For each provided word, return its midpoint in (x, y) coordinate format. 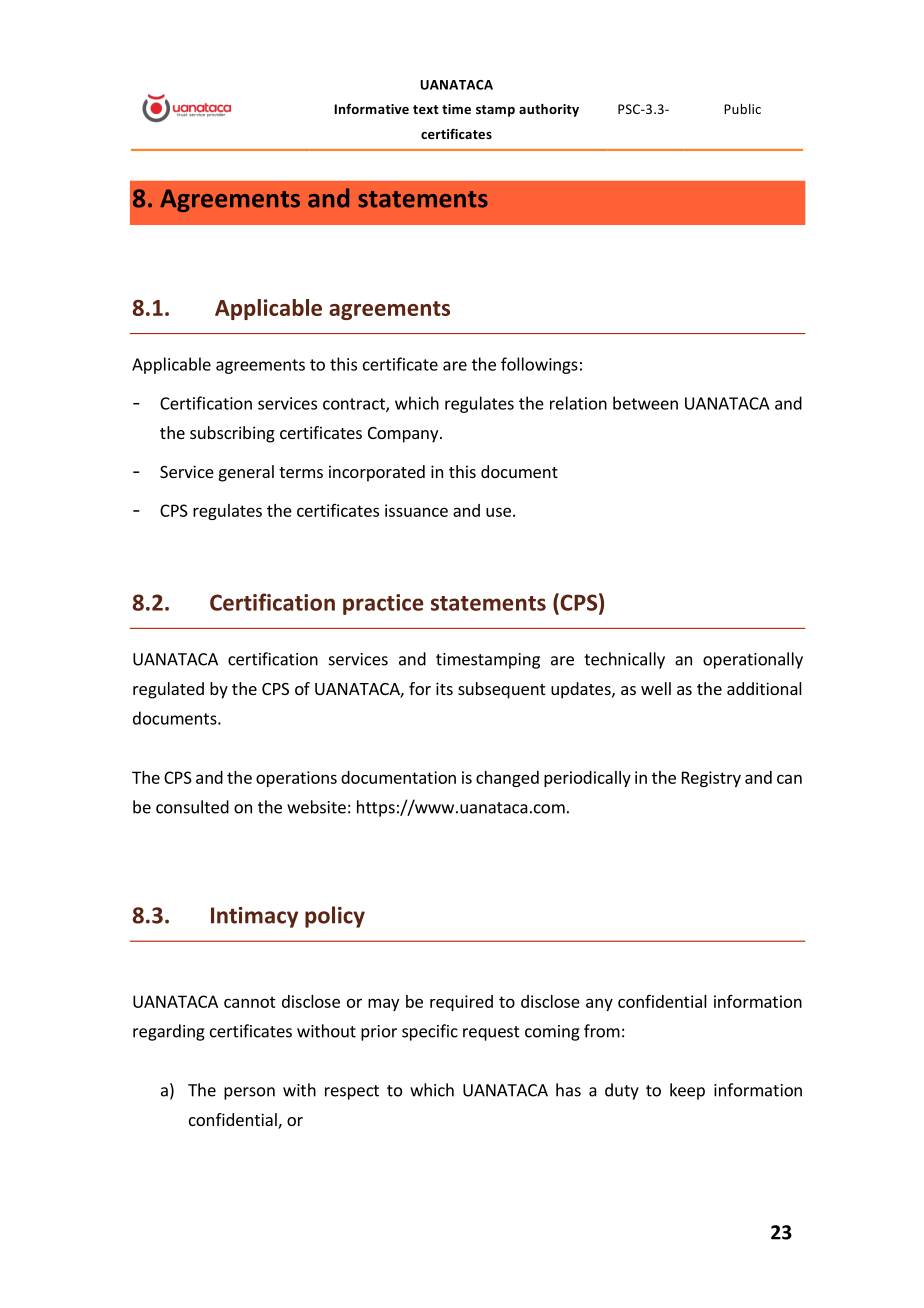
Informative (371, 109)
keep (687, 1091)
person (249, 1093)
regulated (168, 690)
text (426, 109)
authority (549, 110)
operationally (753, 660)
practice (383, 604)
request (491, 1033)
